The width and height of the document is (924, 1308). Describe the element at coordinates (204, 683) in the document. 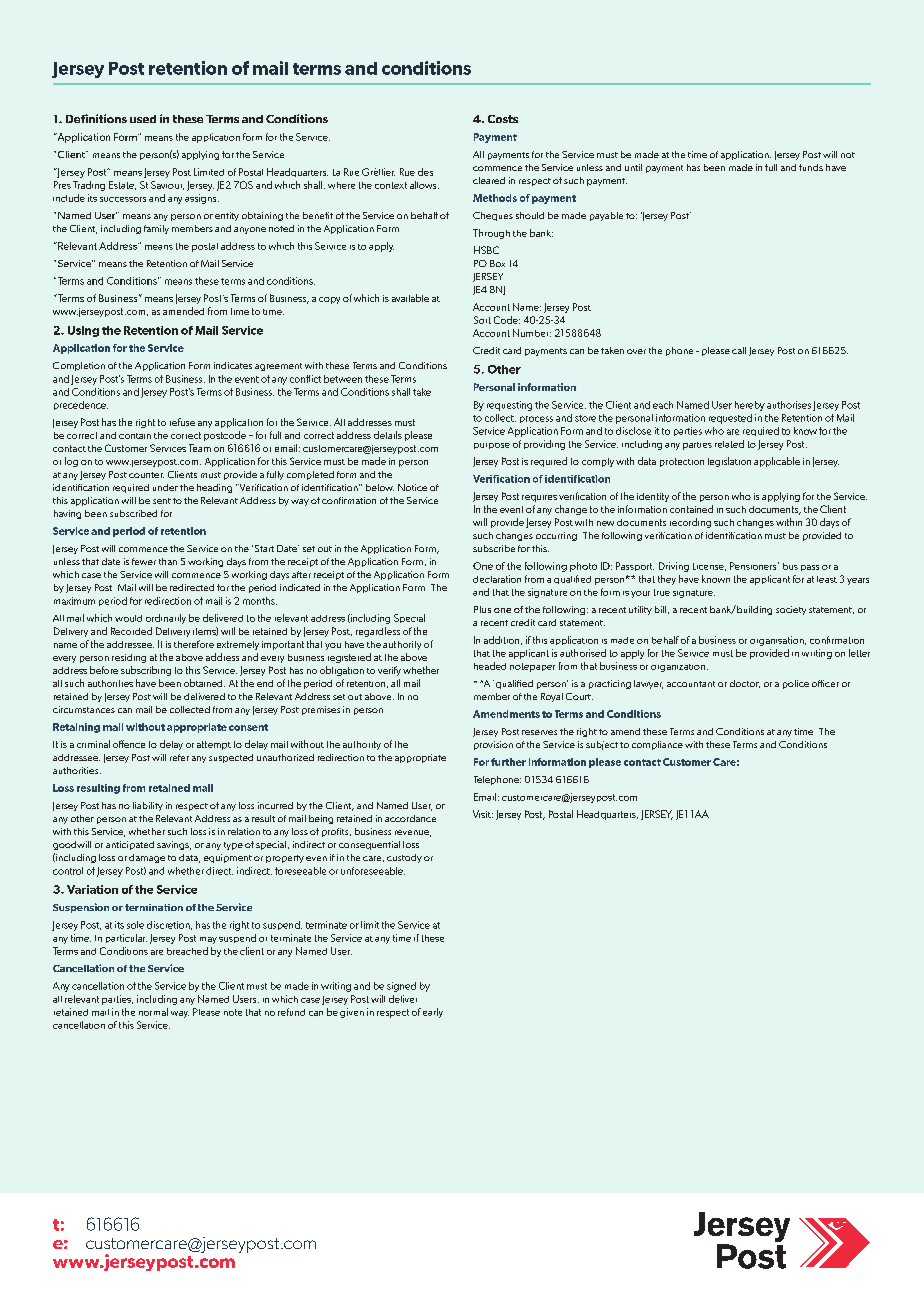

I see `obtained` at that location.
